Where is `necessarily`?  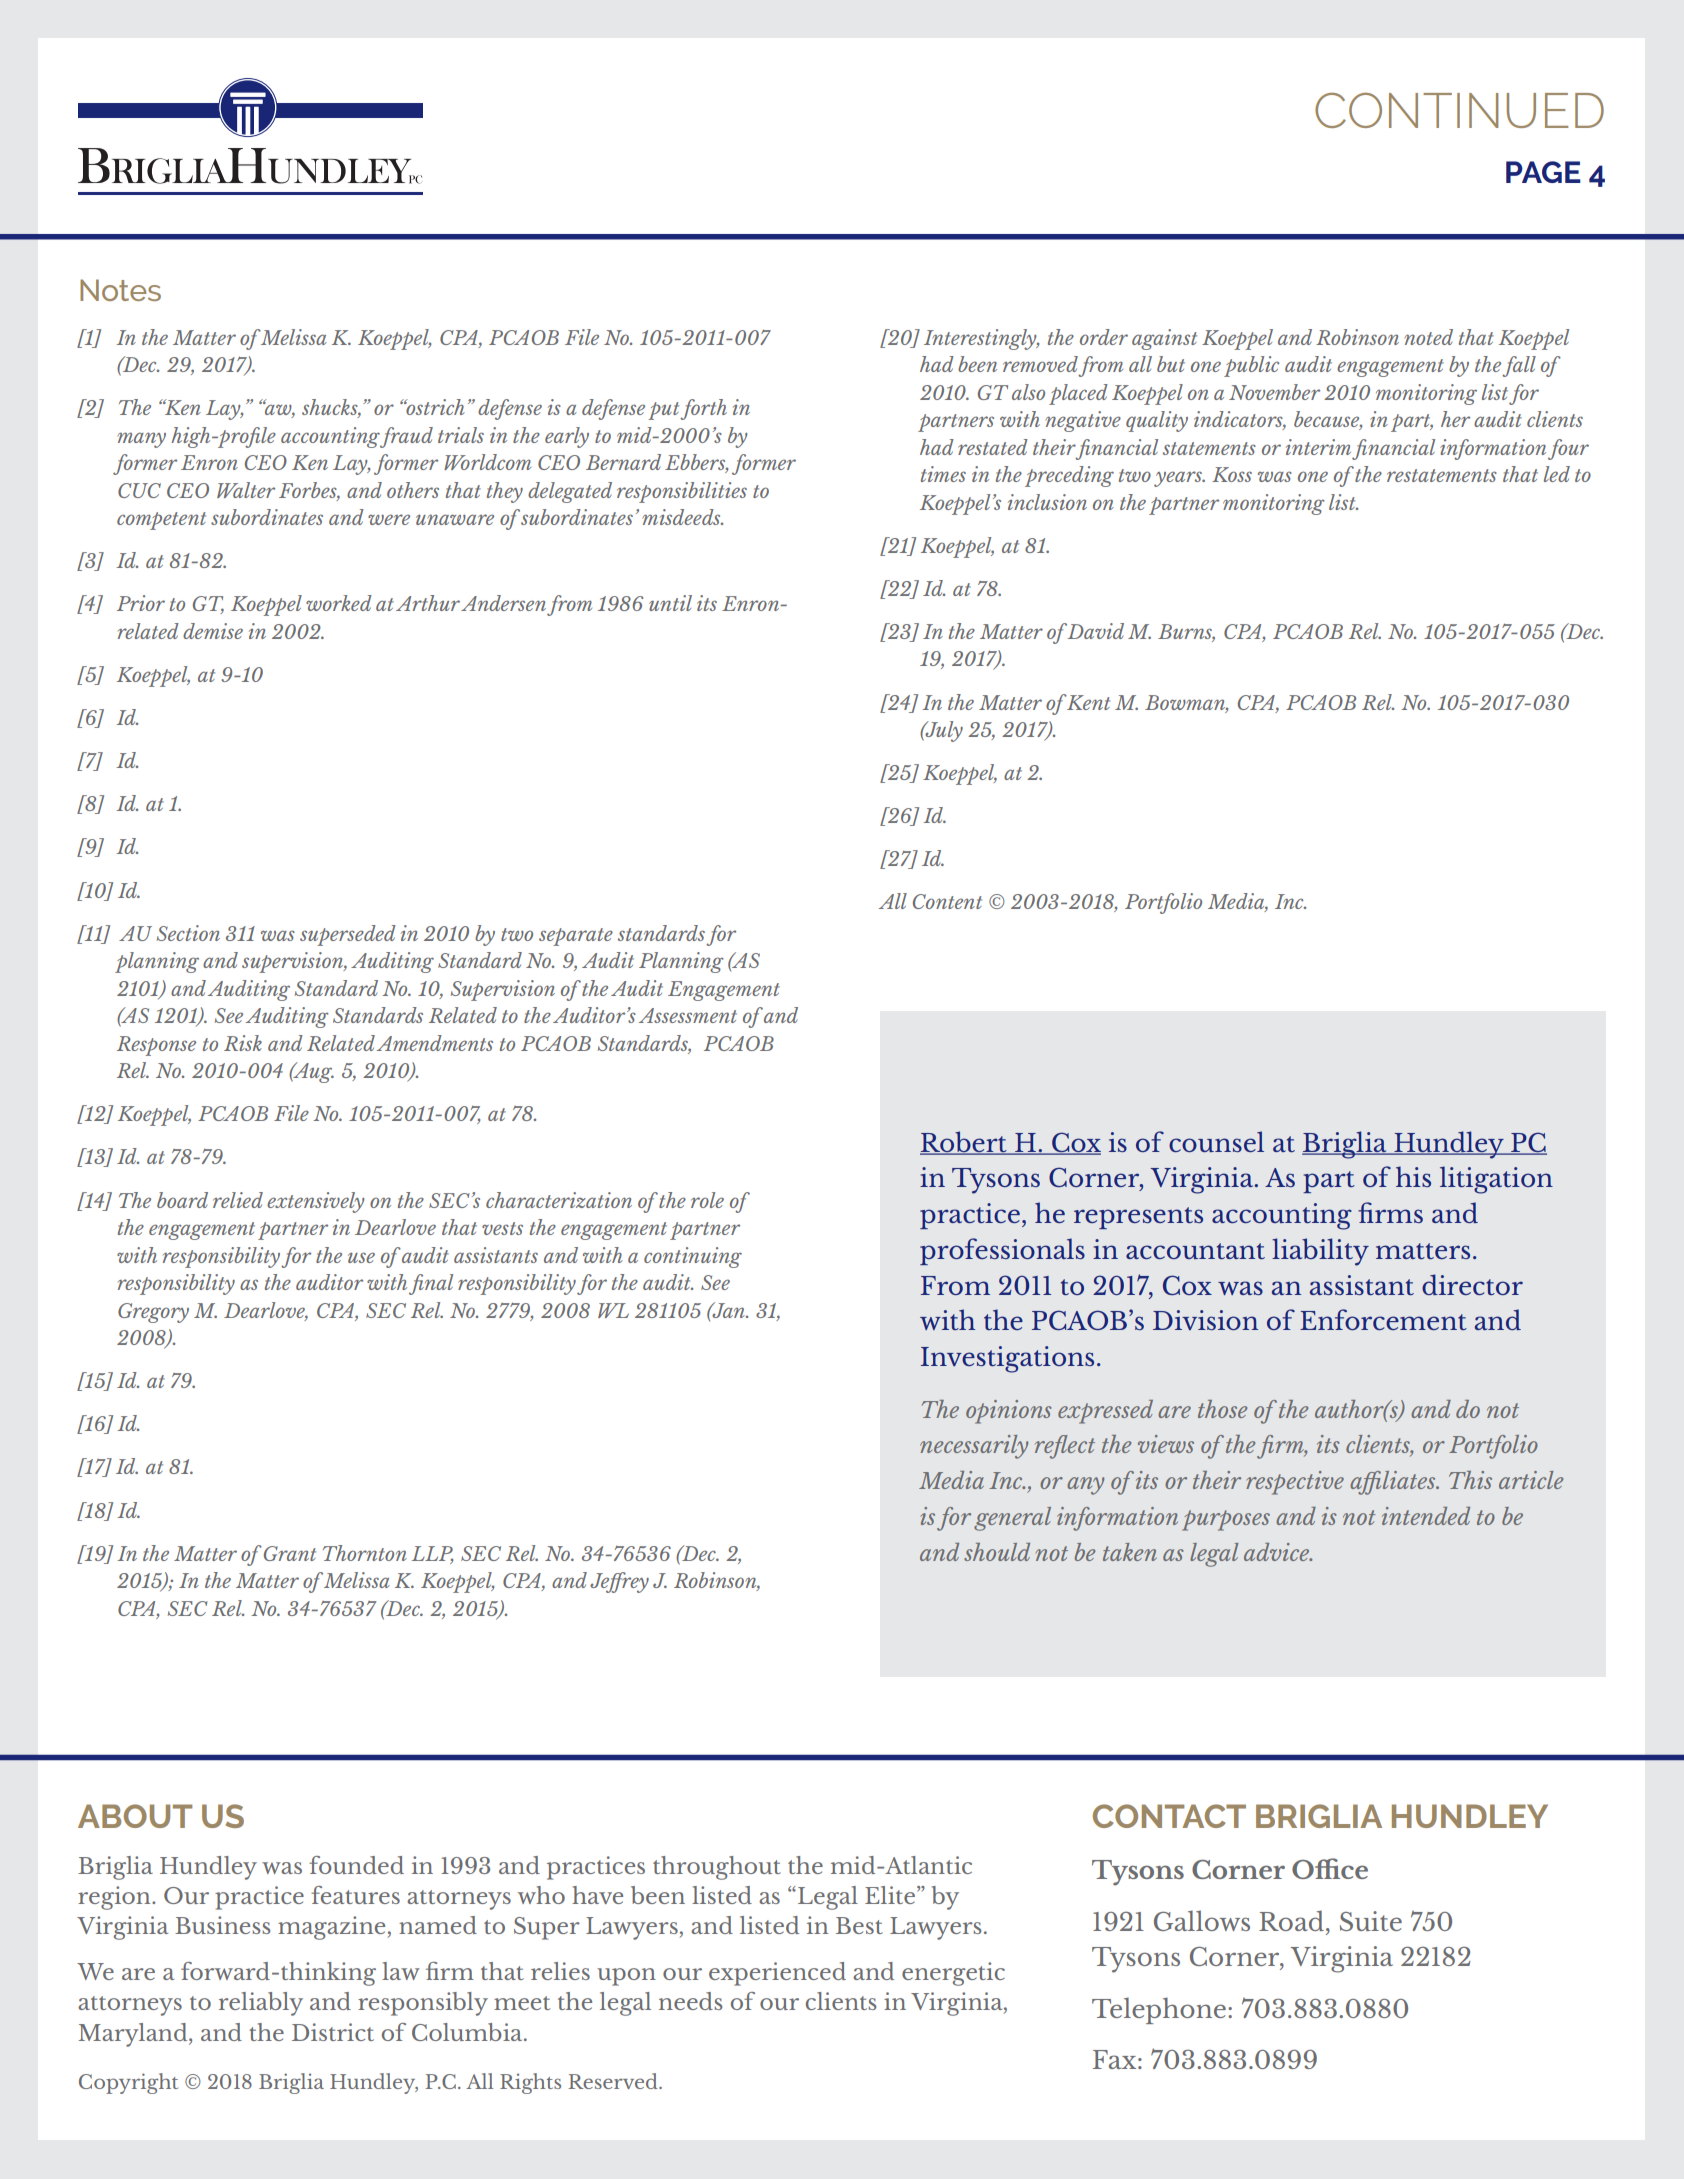 necessarily is located at coordinates (974, 1447).
